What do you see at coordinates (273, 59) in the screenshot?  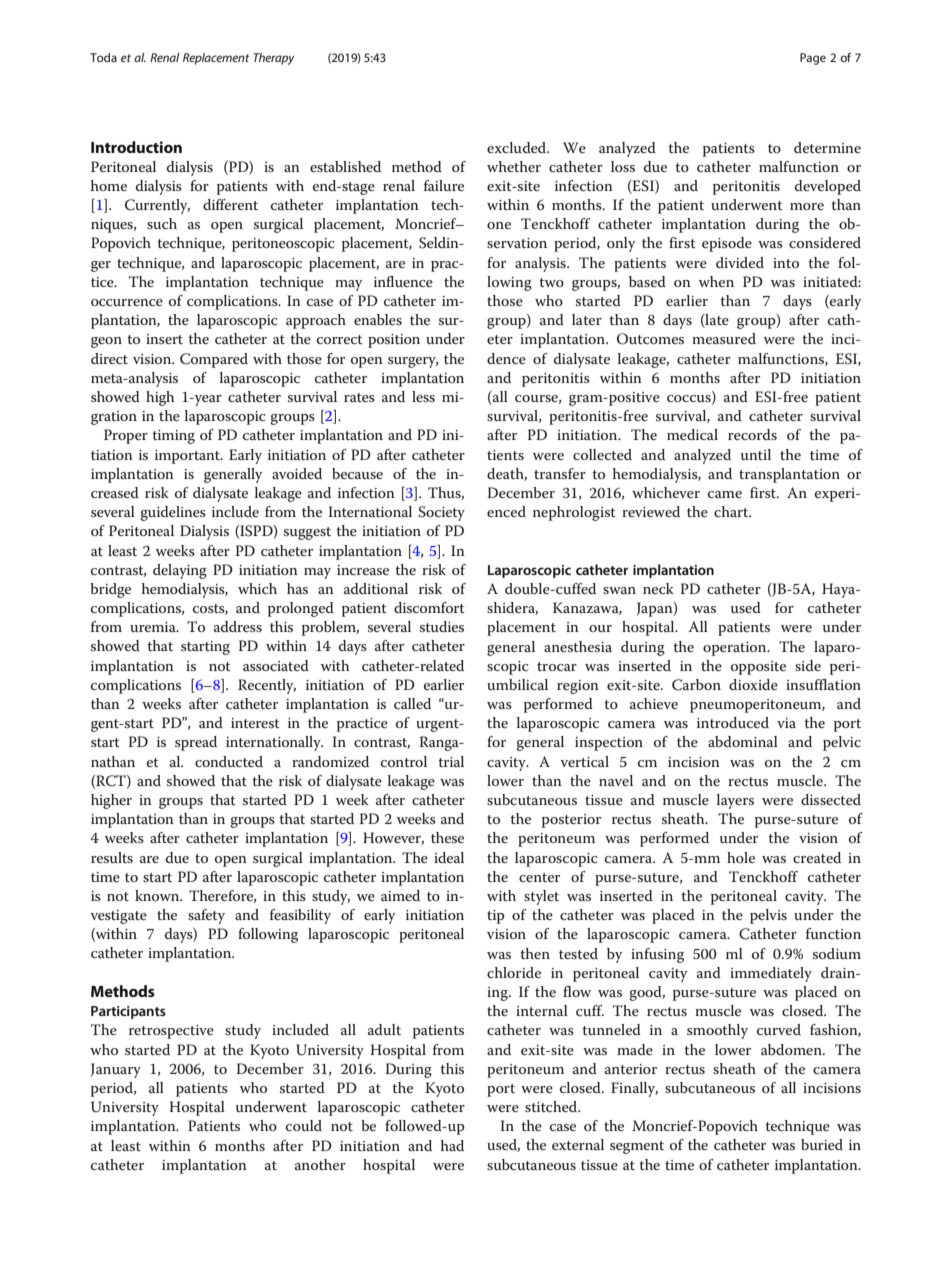 I see `Therapy` at bounding box center [273, 59].
